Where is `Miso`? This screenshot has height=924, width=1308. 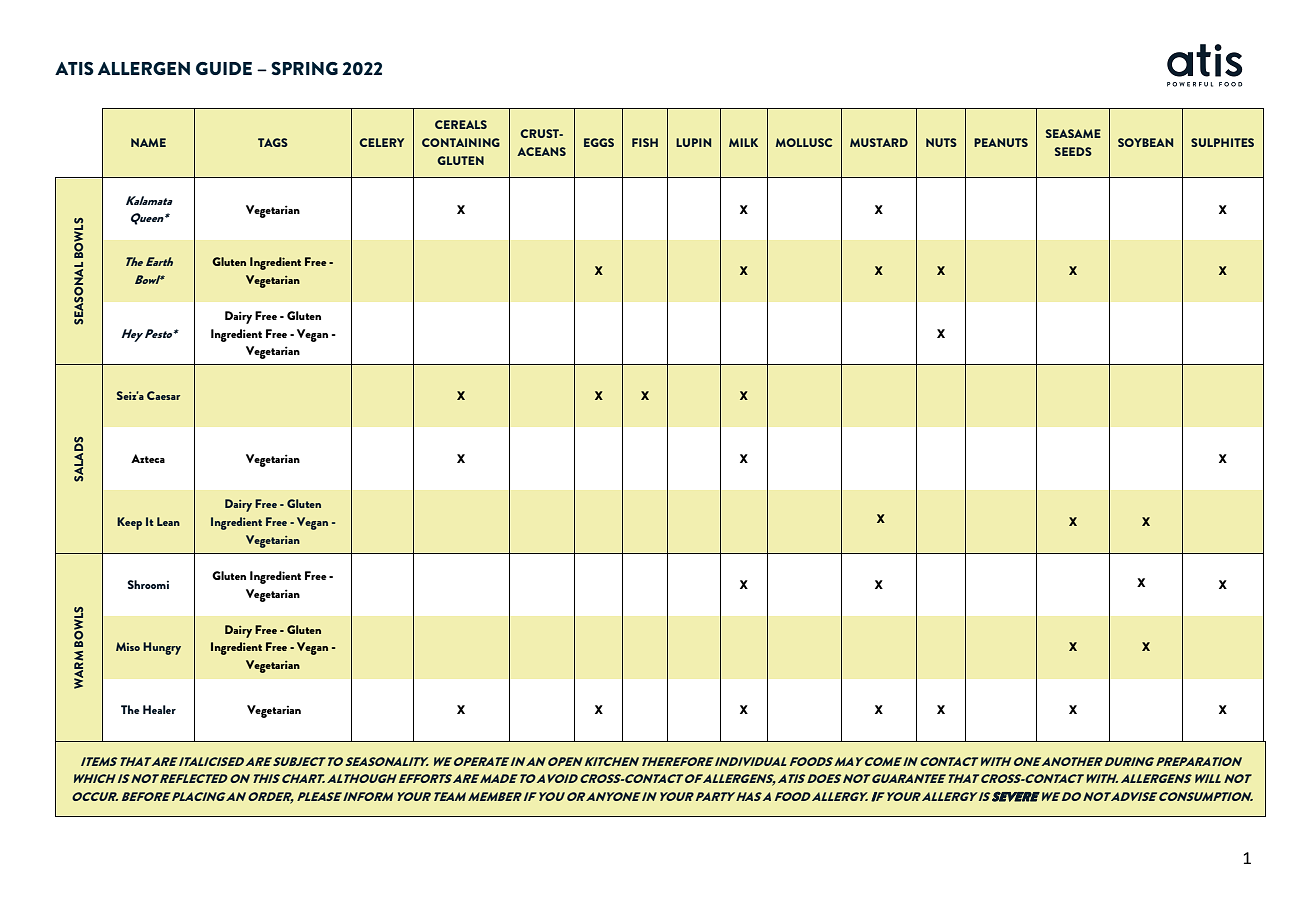 Miso is located at coordinates (128, 646).
